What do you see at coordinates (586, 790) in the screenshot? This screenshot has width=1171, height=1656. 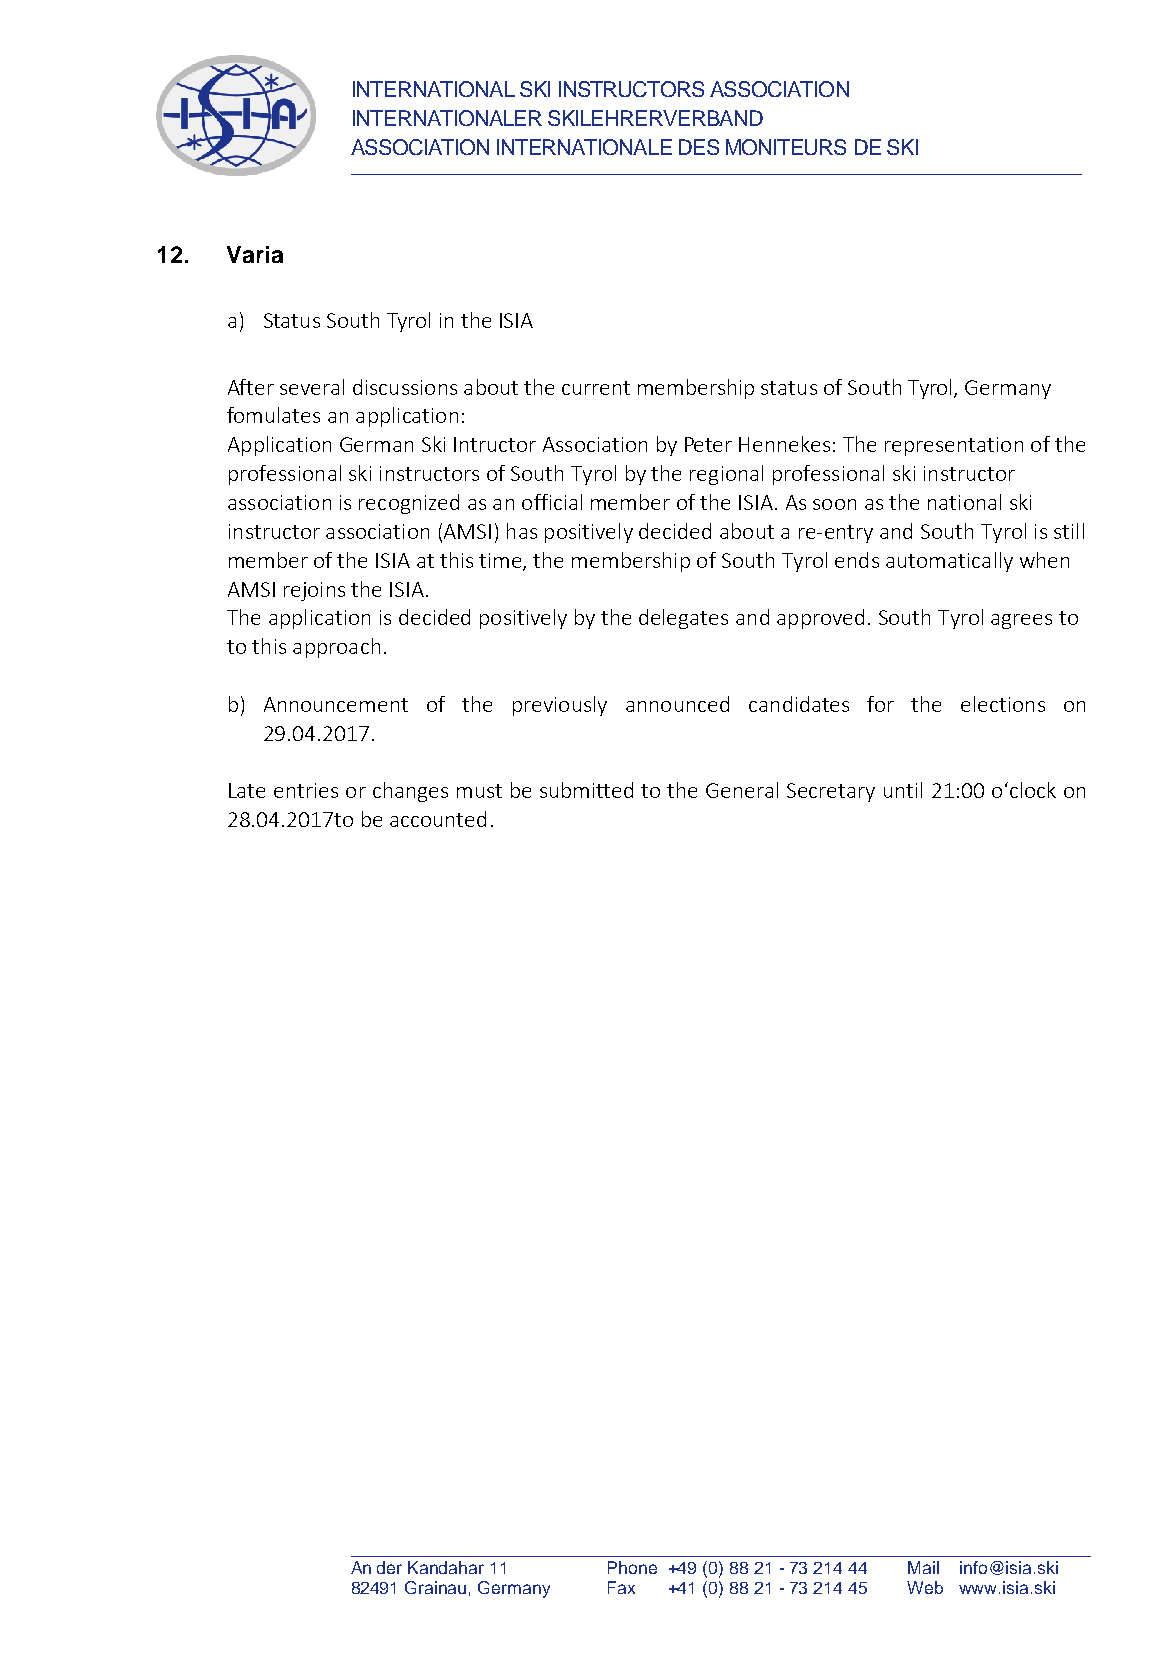 I see `submitted` at bounding box center [586, 790].
